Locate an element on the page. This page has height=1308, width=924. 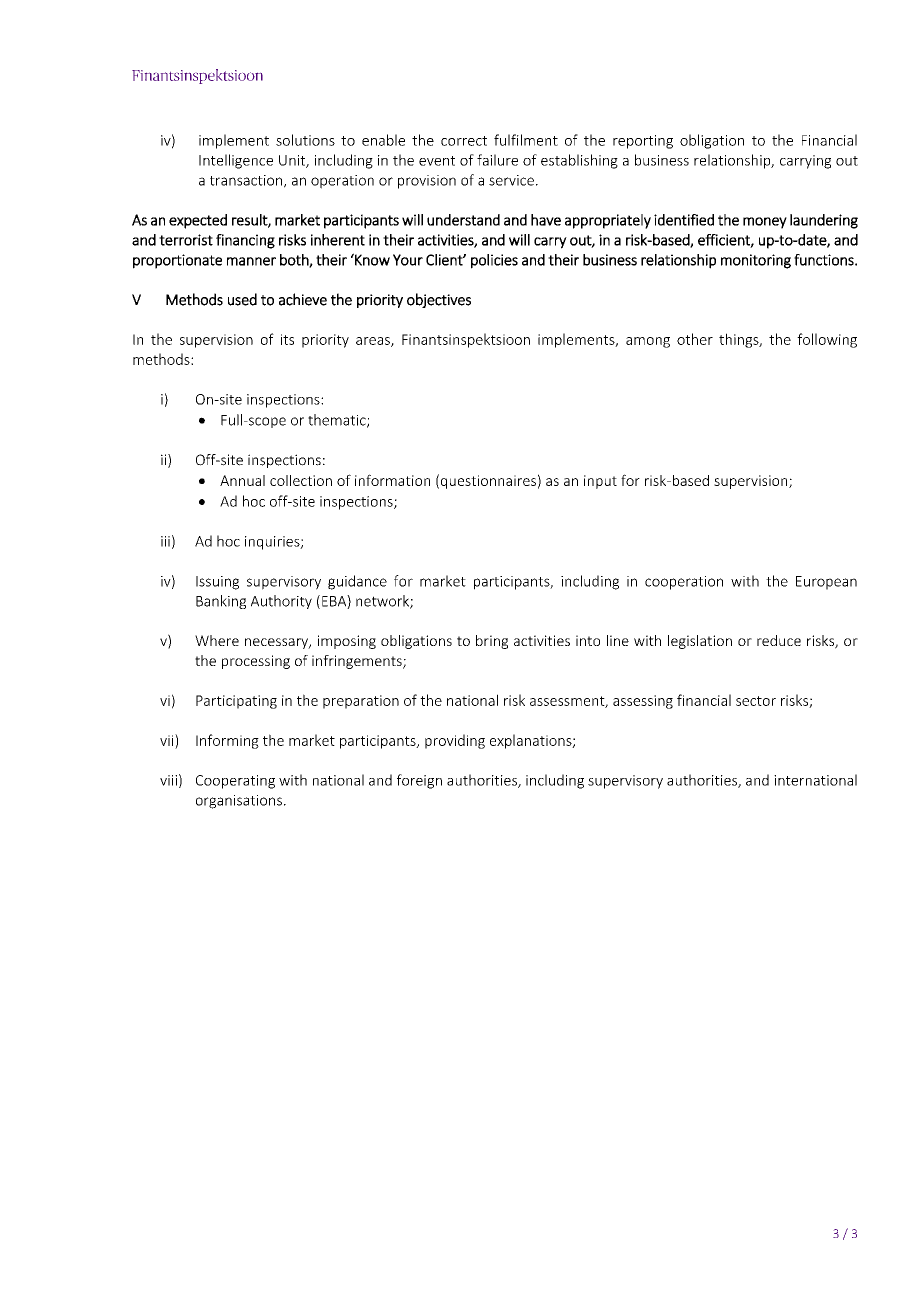
input is located at coordinates (600, 482).
